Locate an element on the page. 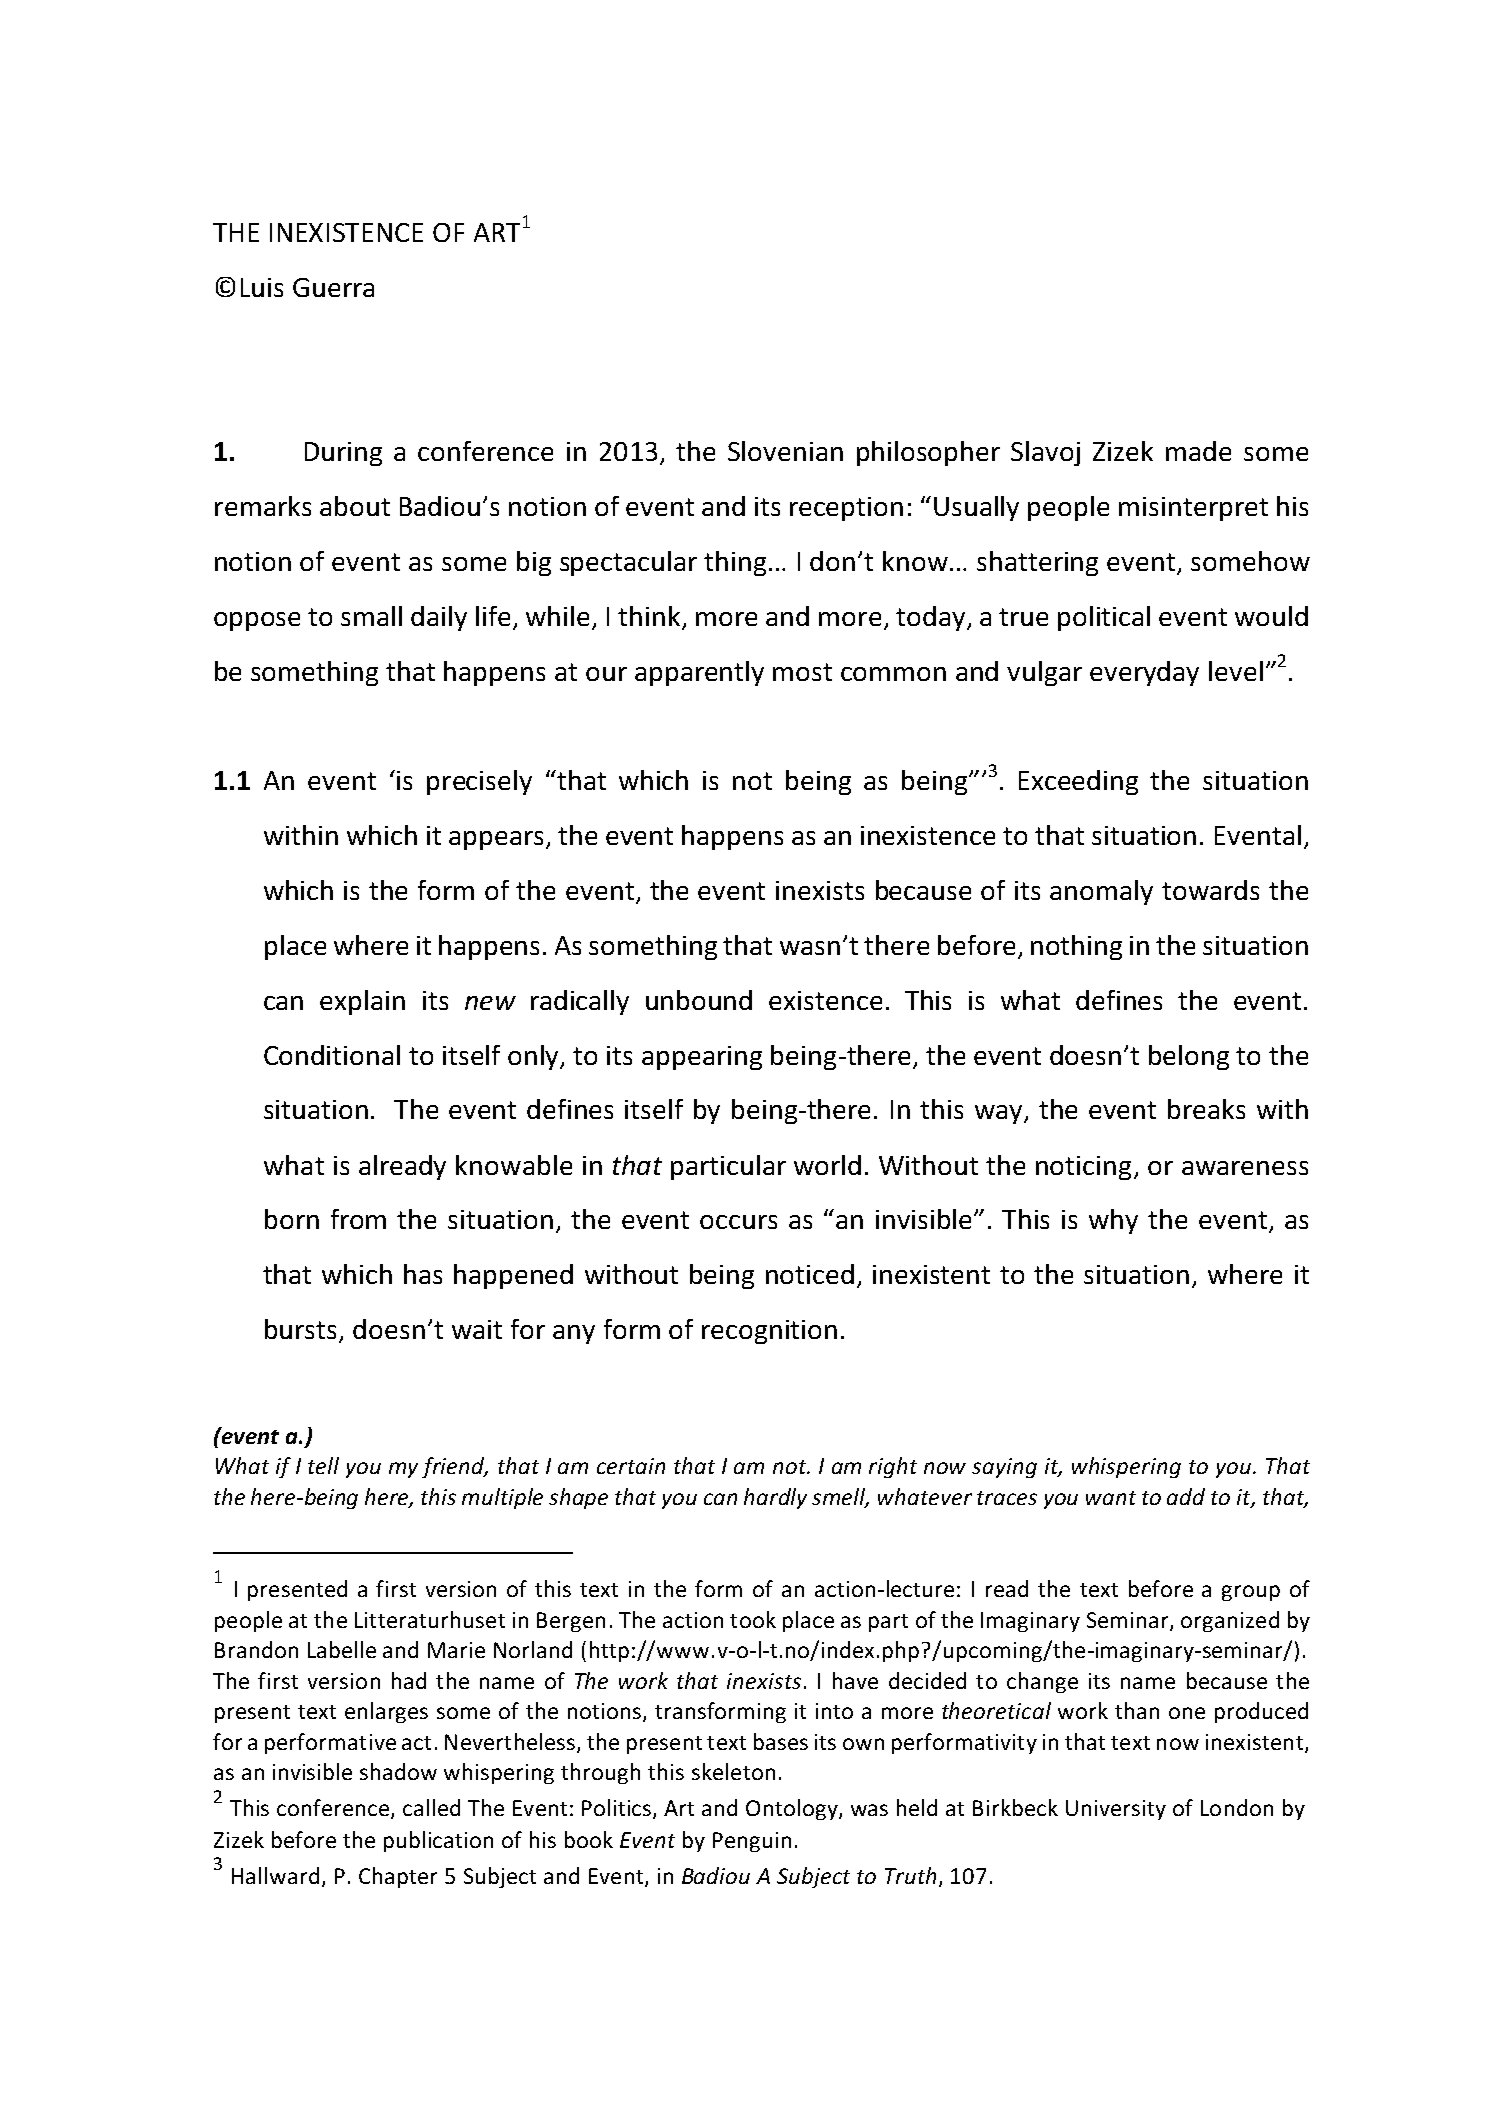 Image resolution: width=1486 pixels, height=2102 pixels. Luis is located at coordinates (262, 287).
